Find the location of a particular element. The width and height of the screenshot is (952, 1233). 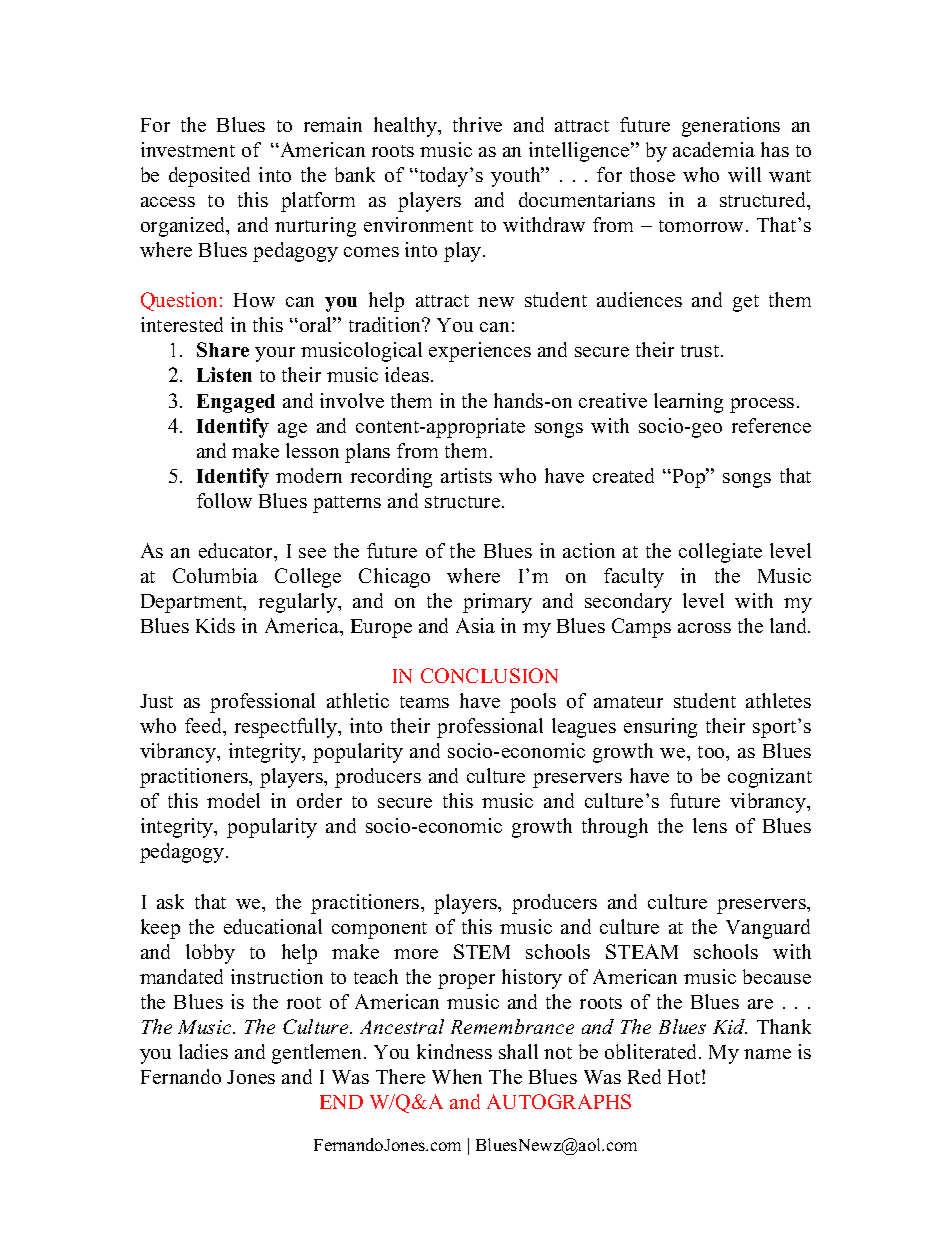

thrive is located at coordinates (477, 124).
